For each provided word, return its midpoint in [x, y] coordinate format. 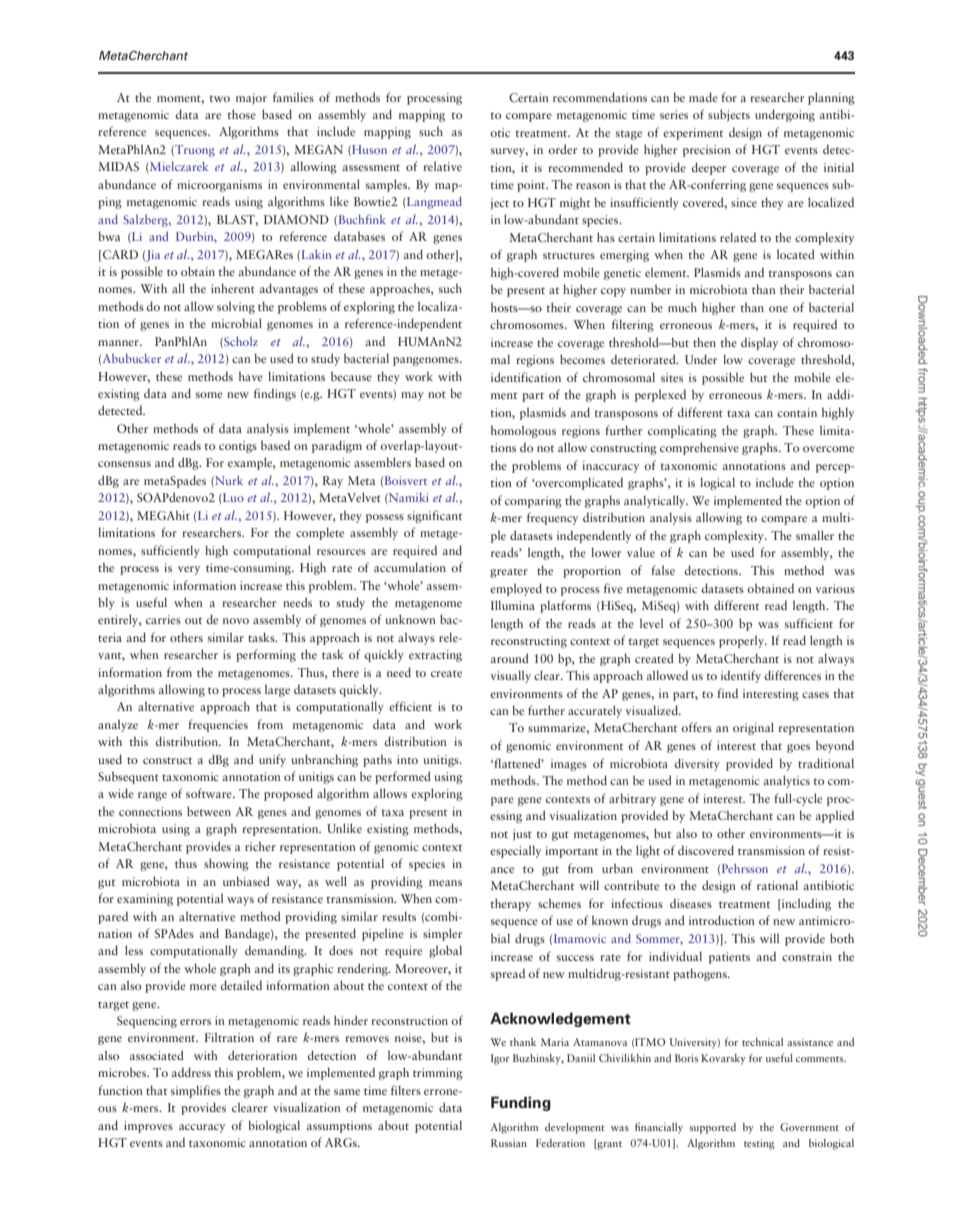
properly [743, 641]
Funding [521, 1103]
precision [707, 151]
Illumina [513, 605]
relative [442, 166]
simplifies [196, 1091]
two [220, 98]
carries [163, 619]
